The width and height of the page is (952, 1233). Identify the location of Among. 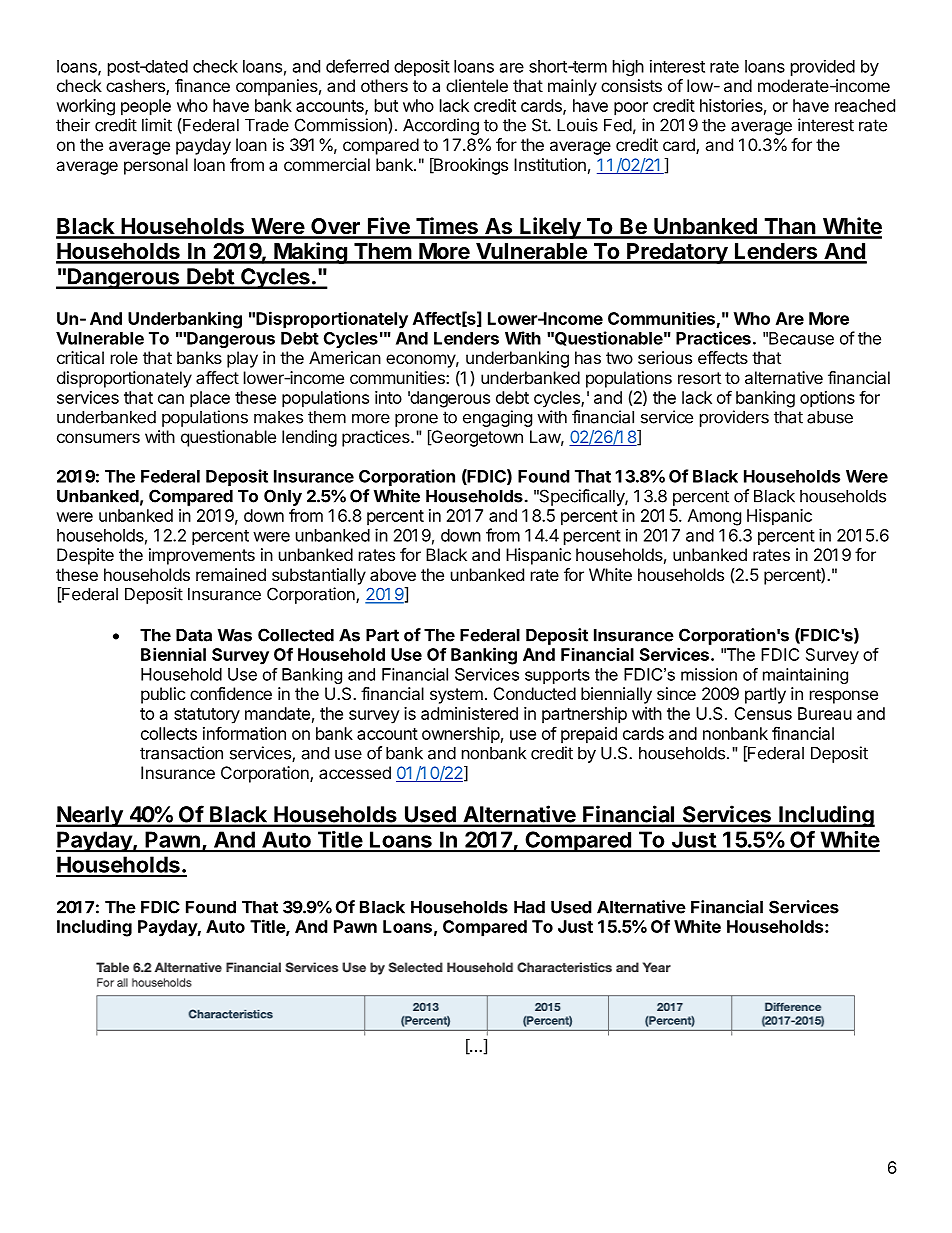
(714, 517).
